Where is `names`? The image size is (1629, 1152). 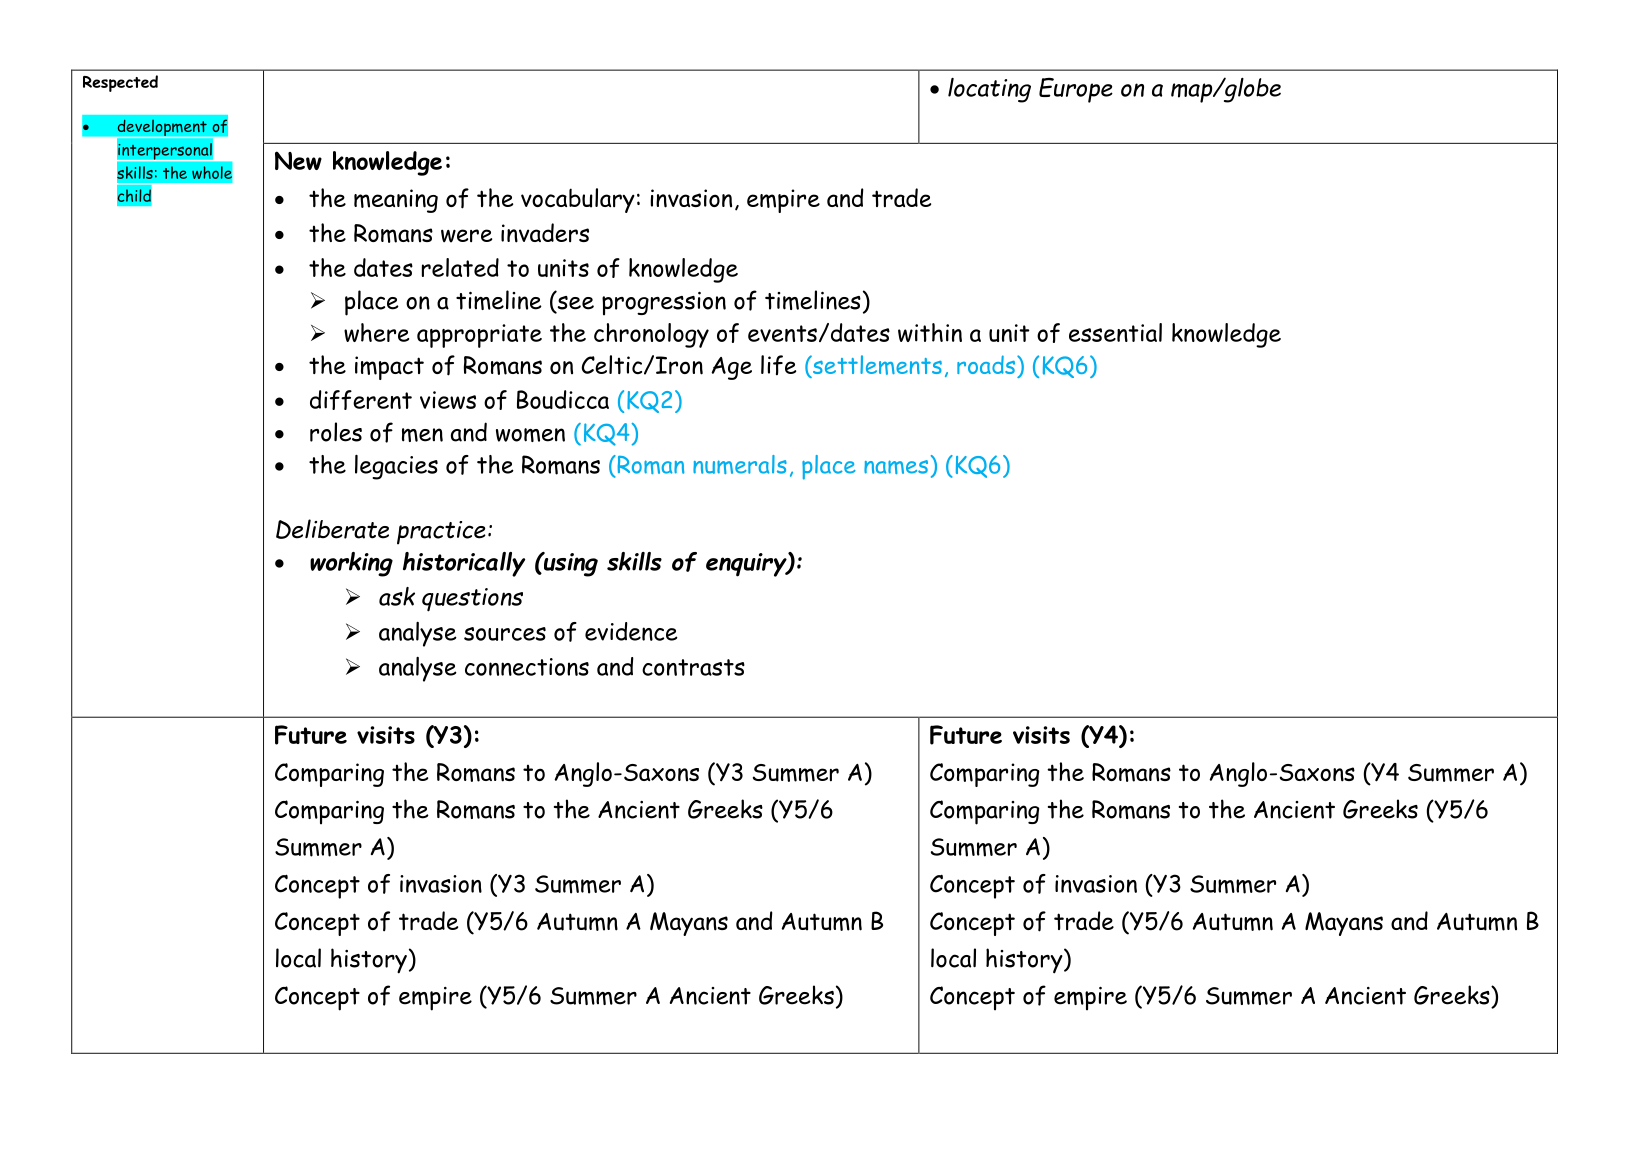
names is located at coordinates (896, 467).
